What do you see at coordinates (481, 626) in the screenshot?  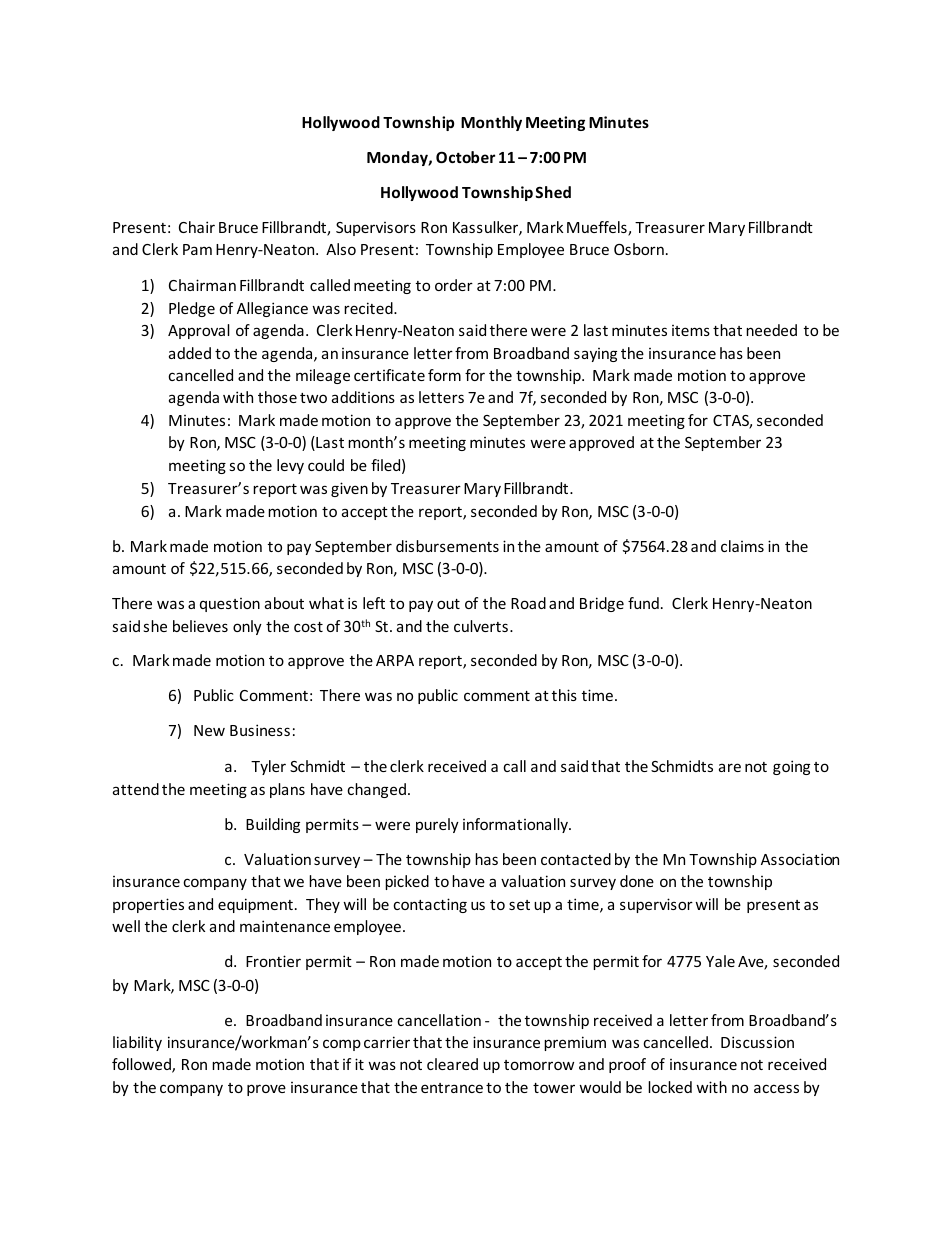 I see `culverts` at bounding box center [481, 626].
